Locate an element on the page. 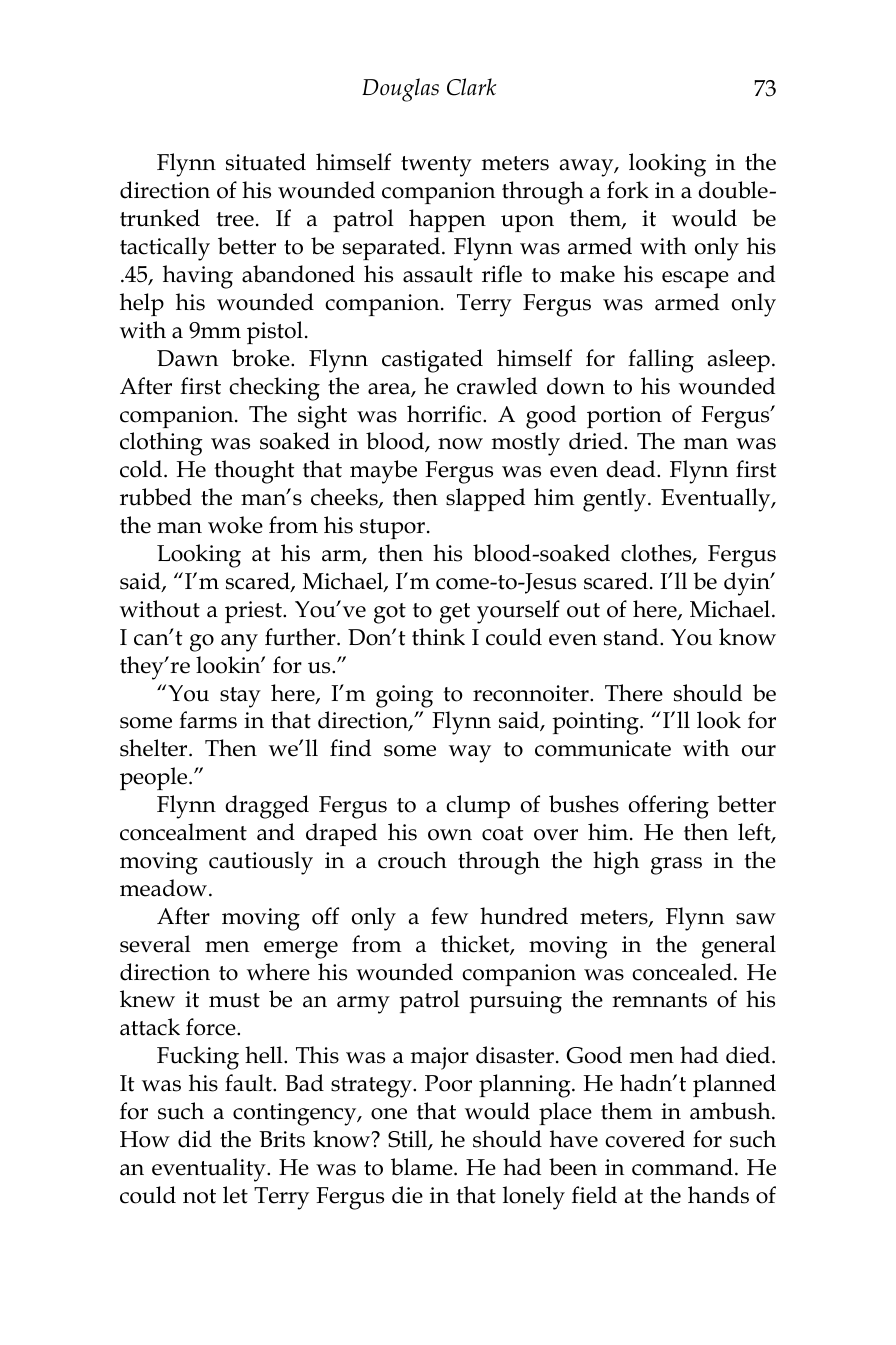  did is located at coordinates (195, 1139).
